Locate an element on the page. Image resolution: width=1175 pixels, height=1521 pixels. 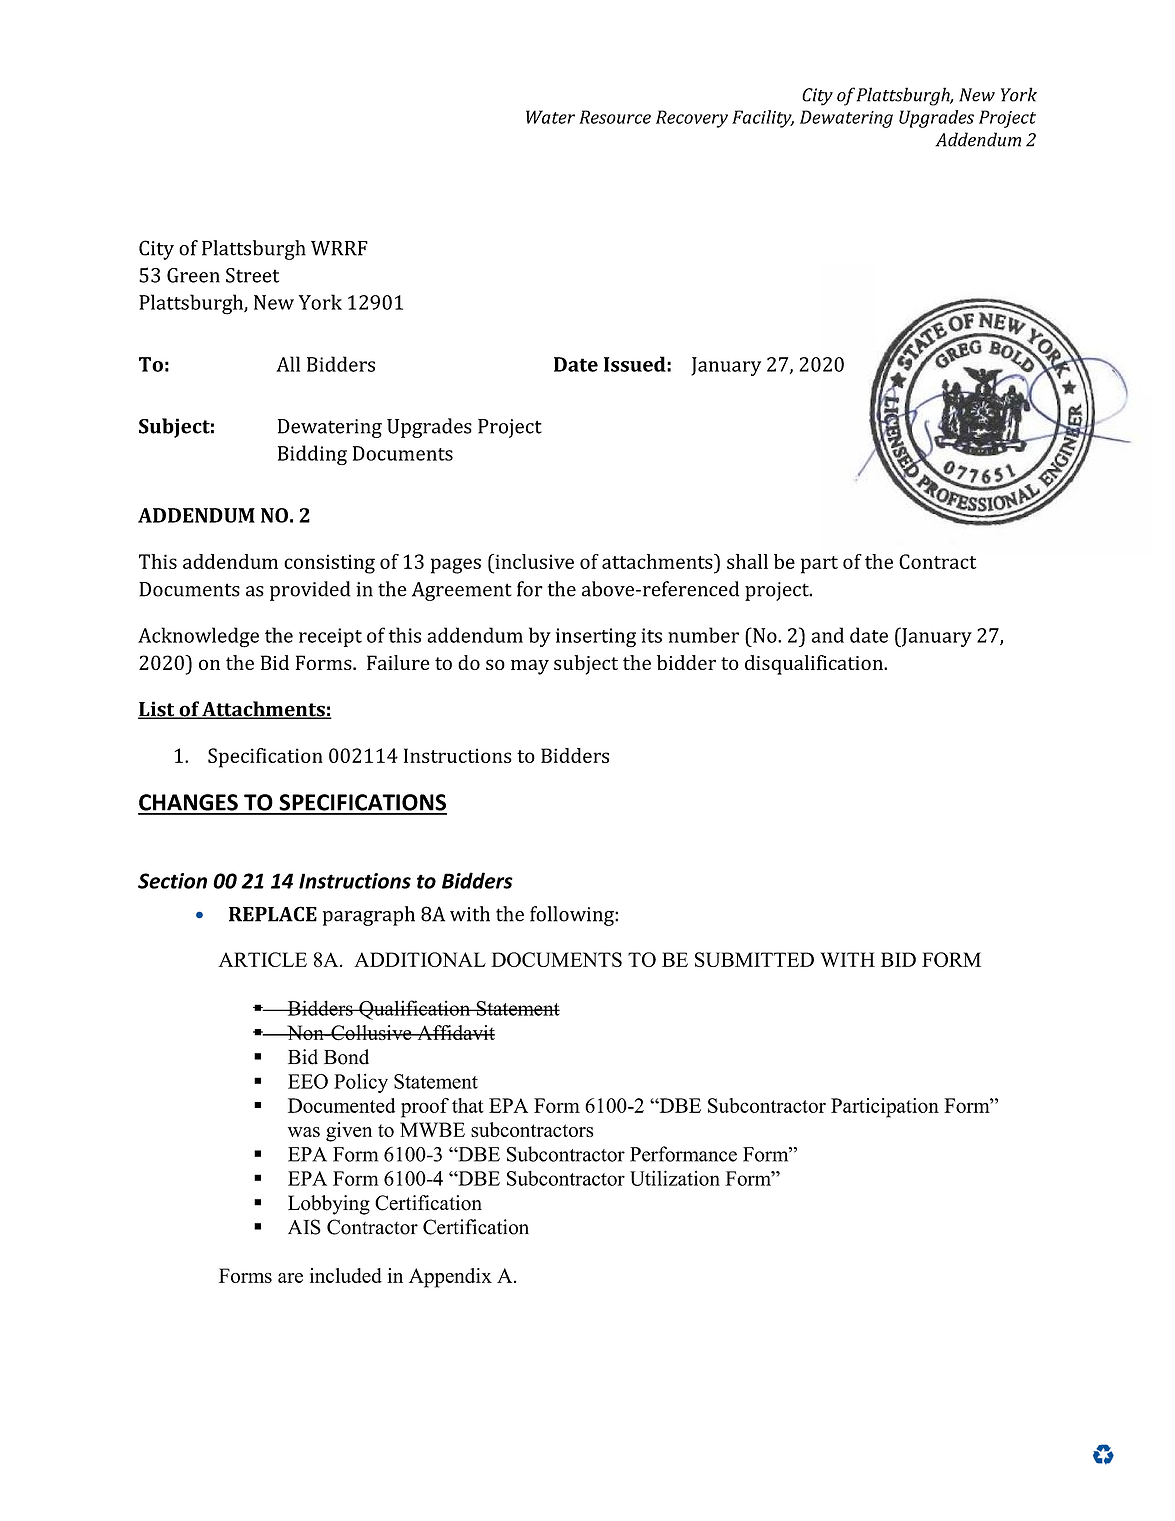
ADDITIONAL is located at coordinates (420, 959).
